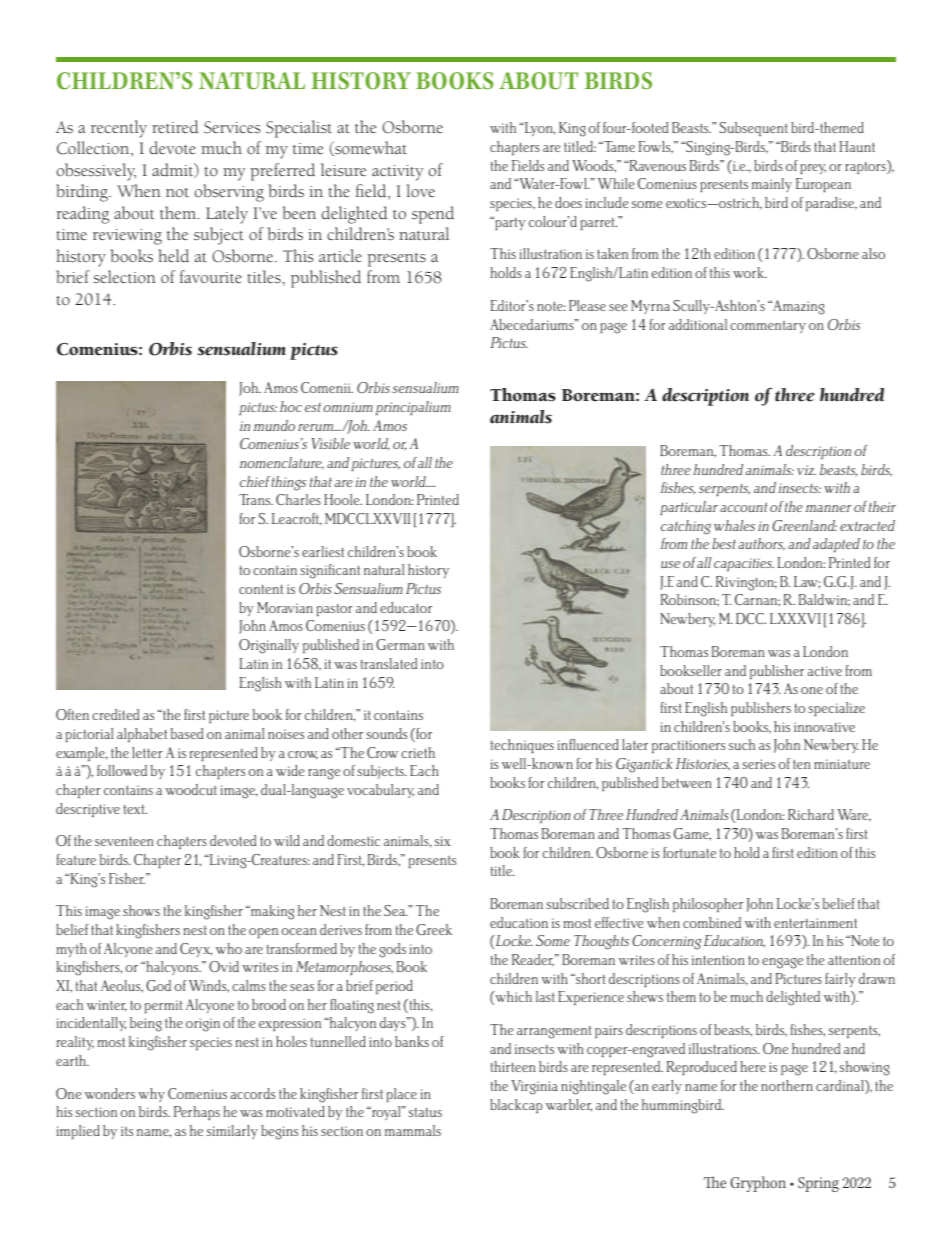  I want to click on active, so click(824, 671).
